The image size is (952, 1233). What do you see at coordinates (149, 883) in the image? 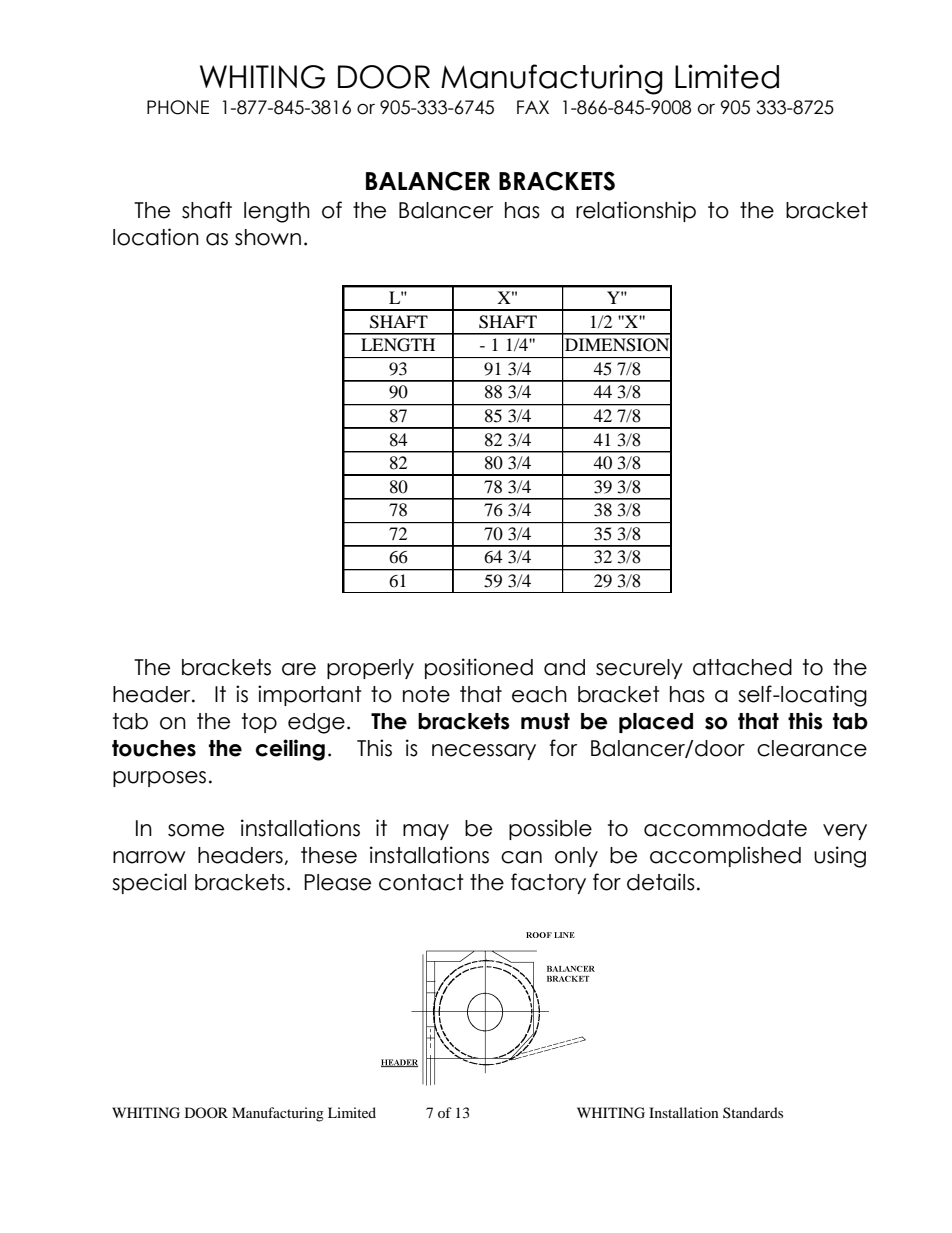
I see `special` at bounding box center [149, 883].
